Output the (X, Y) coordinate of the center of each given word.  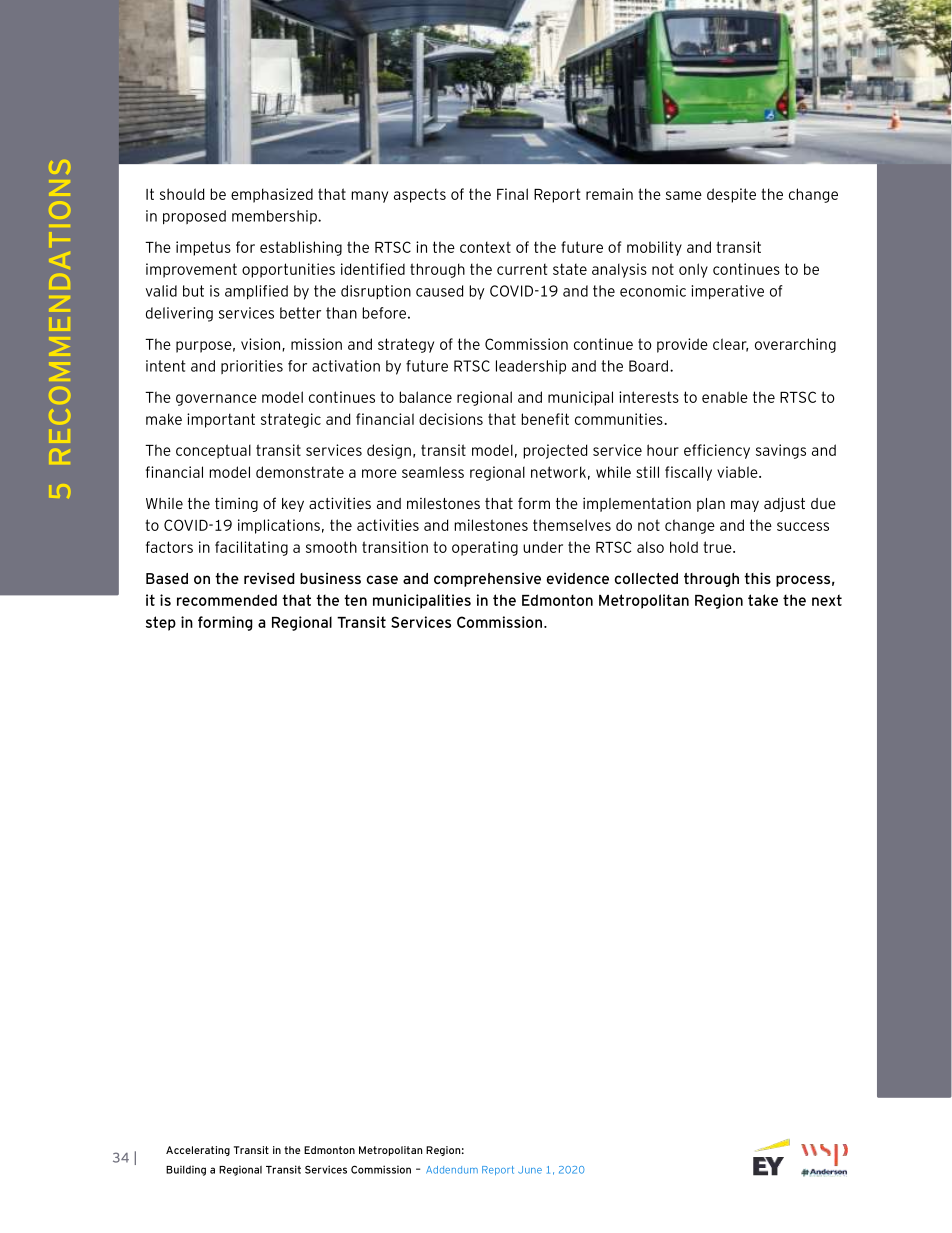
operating (485, 548)
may (745, 506)
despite (731, 195)
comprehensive (487, 580)
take (763, 600)
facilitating (251, 548)
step (161, 623)
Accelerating (198, 1151)
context (485, 247)
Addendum (452, 1170)
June (530, 1170)
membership (275, 217)
